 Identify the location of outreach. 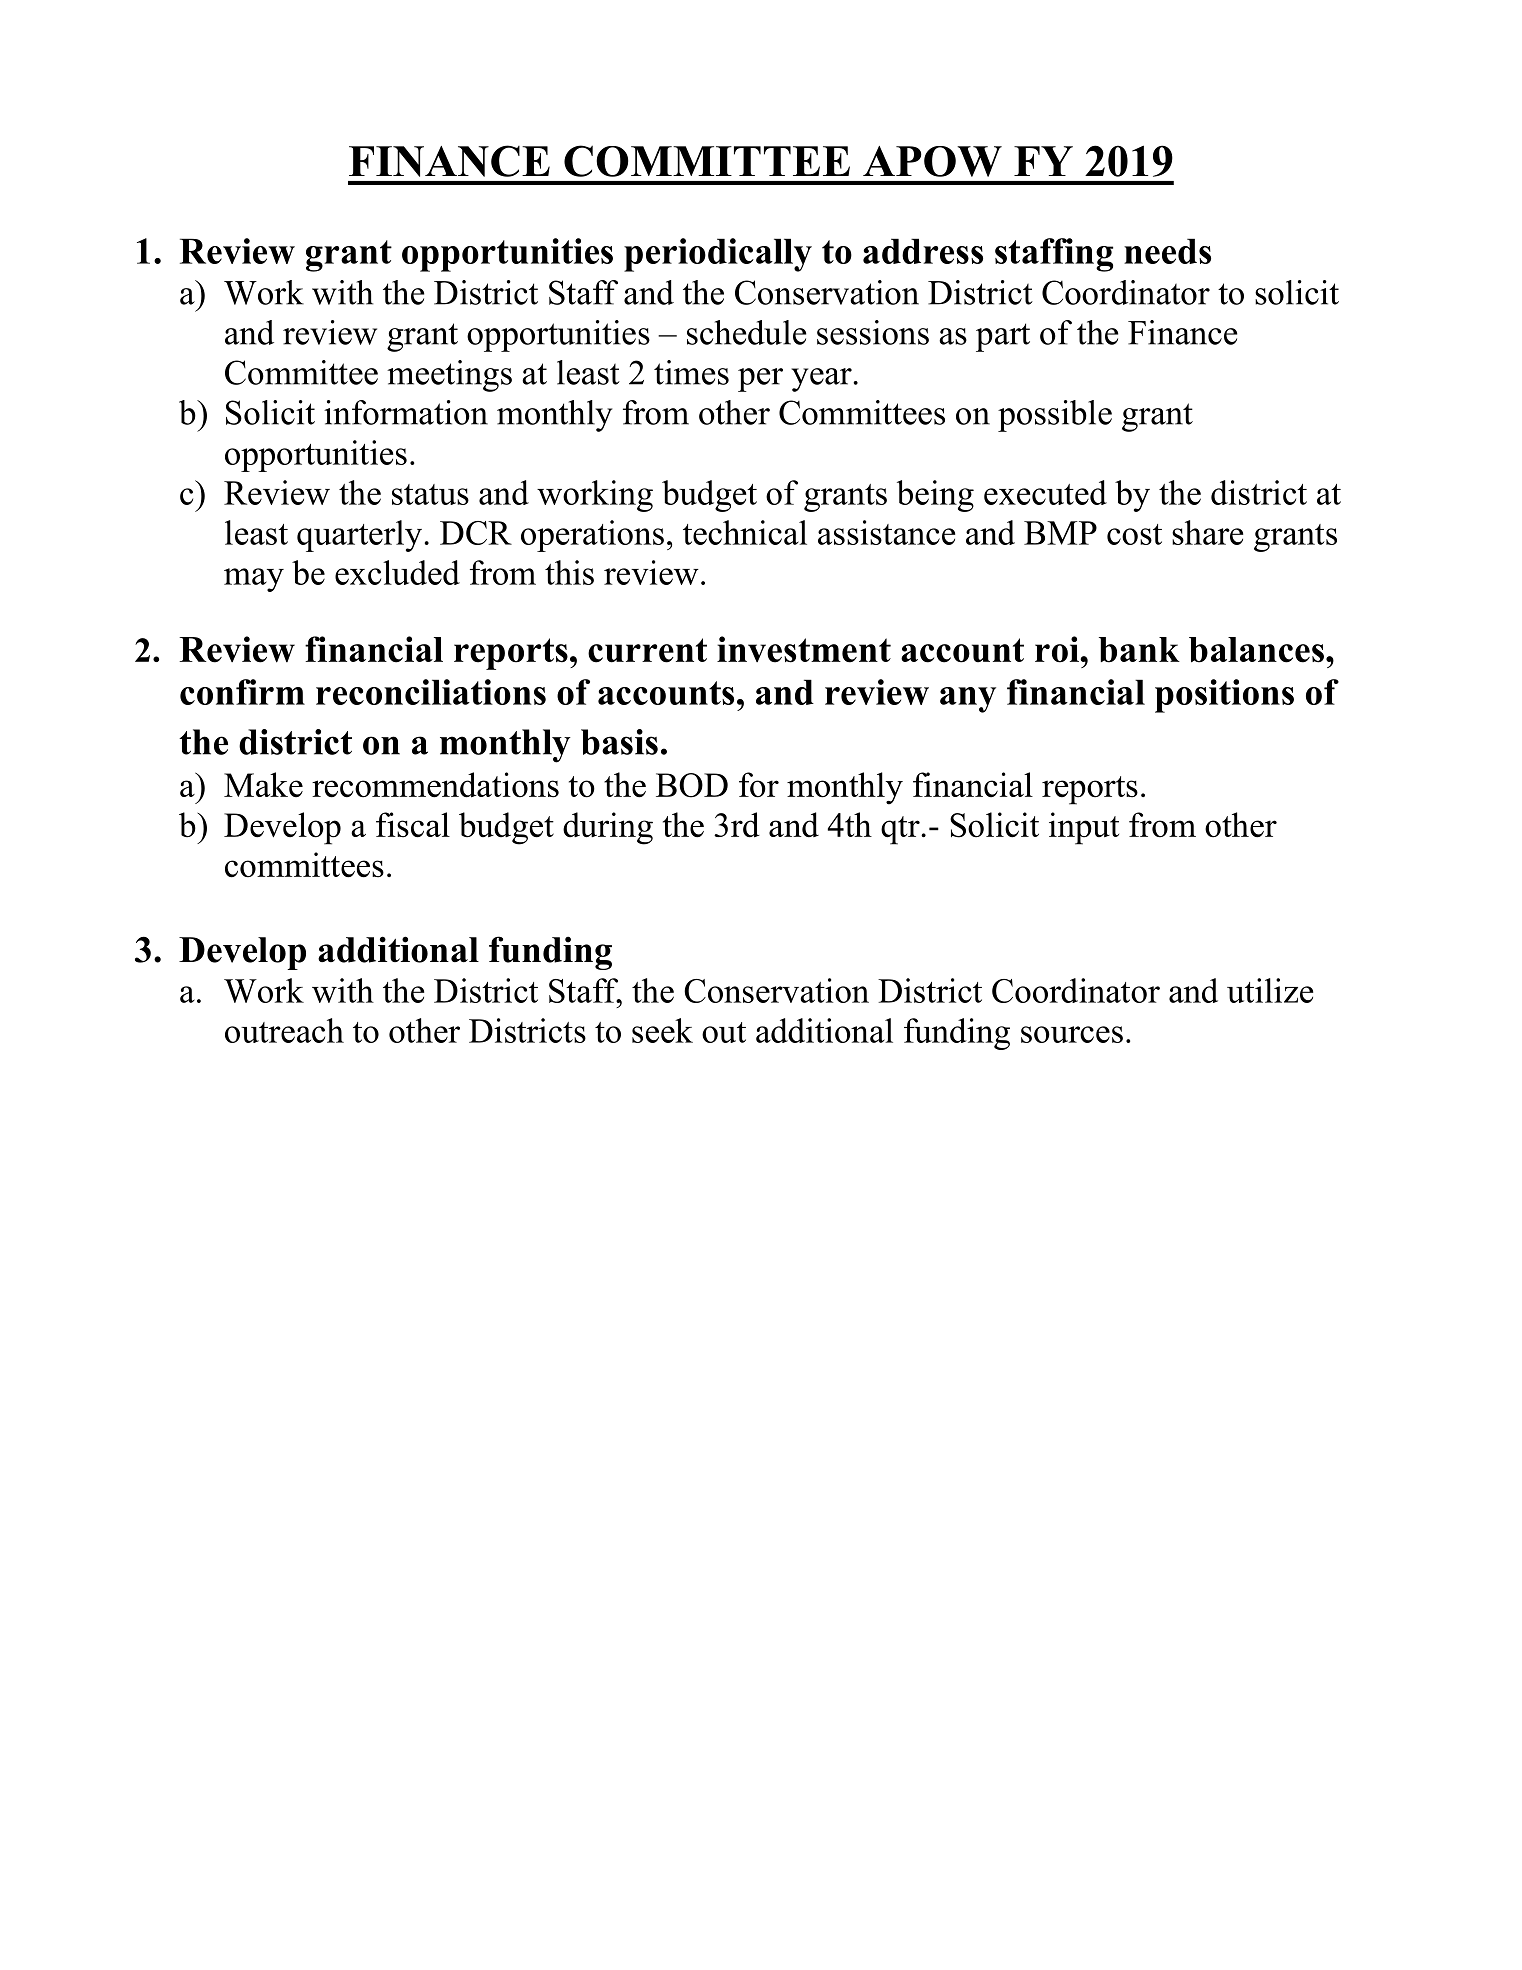
(284, 1030).
